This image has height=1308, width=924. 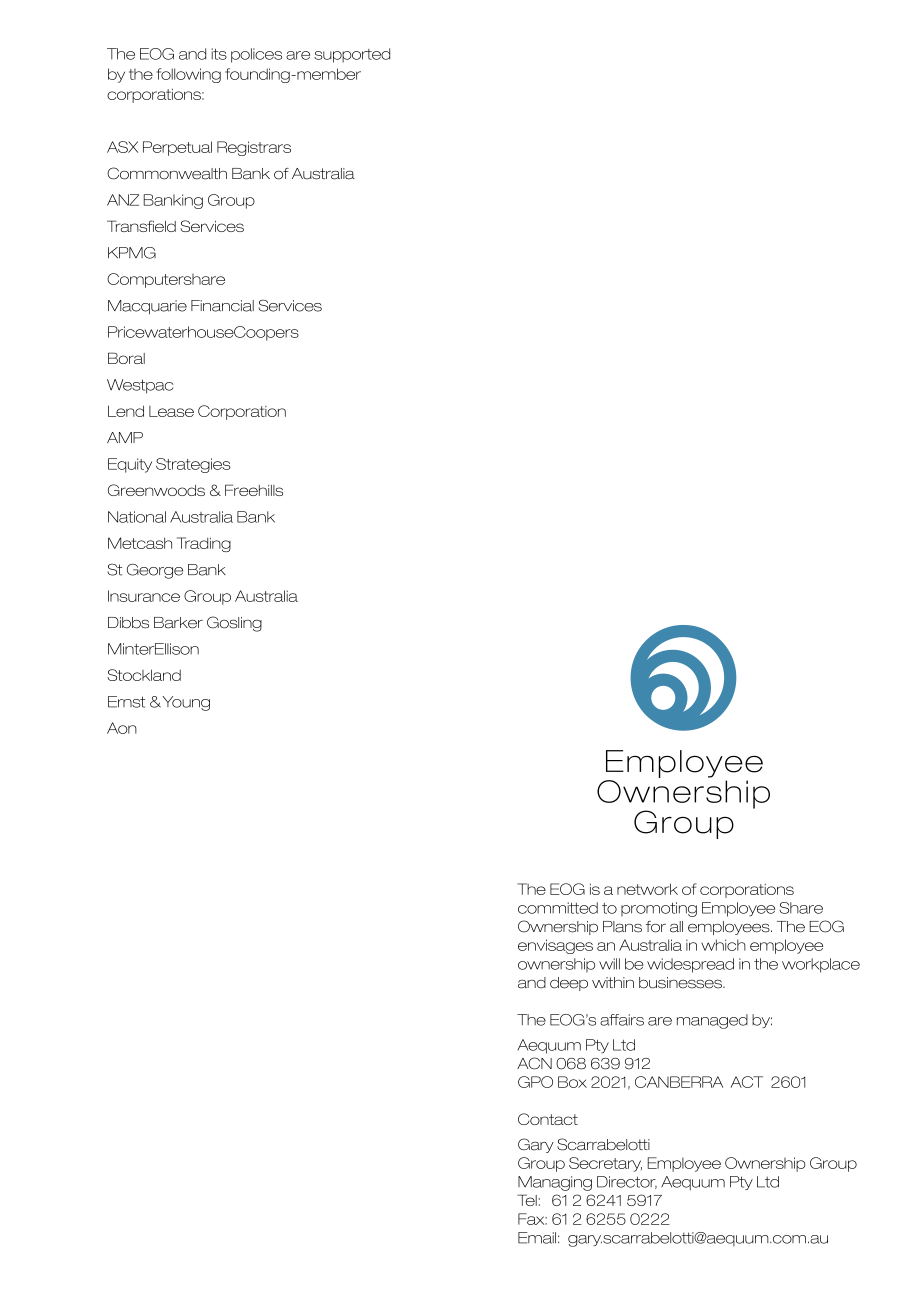 What do you see at coordinates (627, 1182) in the image?
I see `Director` at bounding box center [627, 1182].
